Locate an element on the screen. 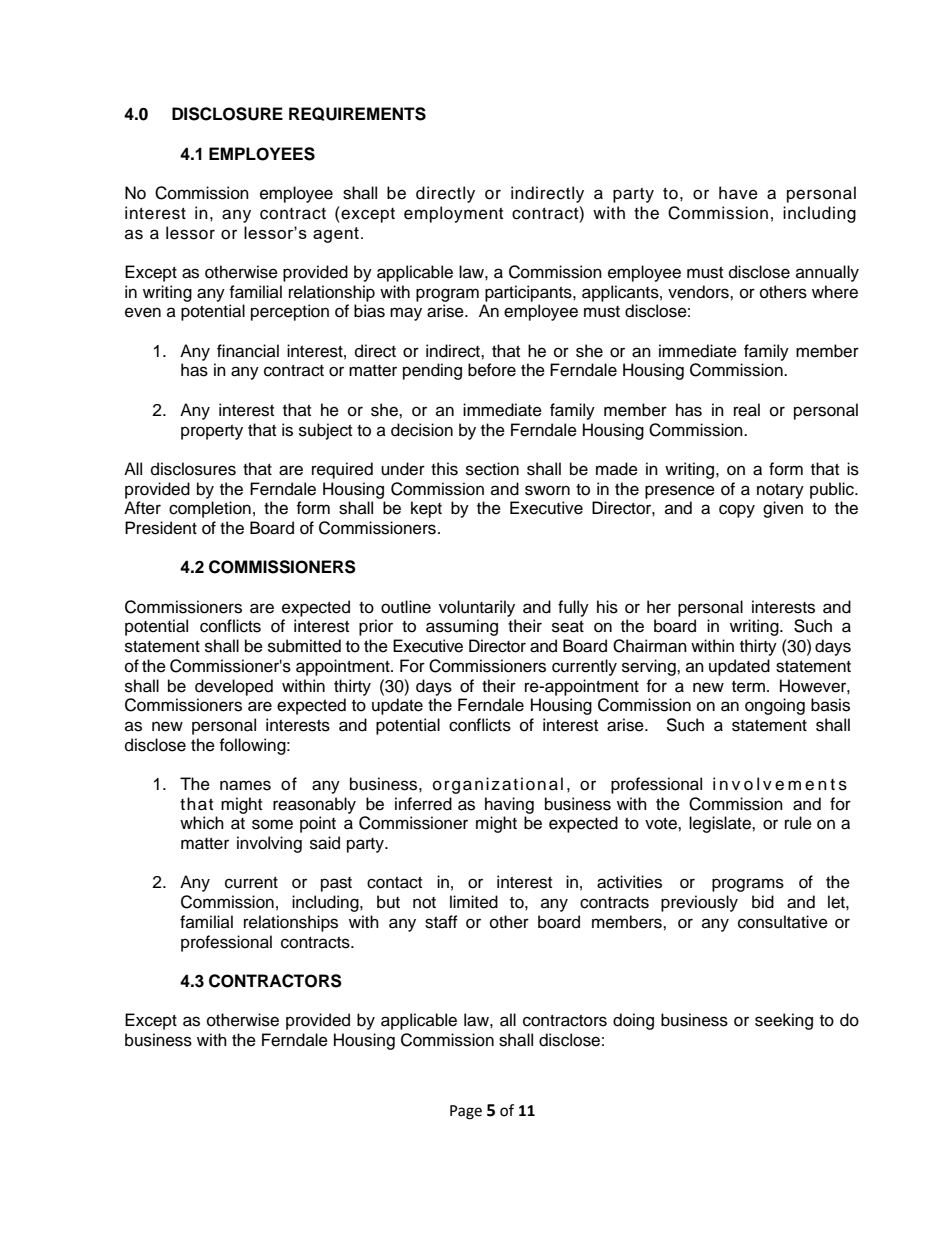 This screenshot has width=952, height=1233. notary is located at coordinates (780, 491).
